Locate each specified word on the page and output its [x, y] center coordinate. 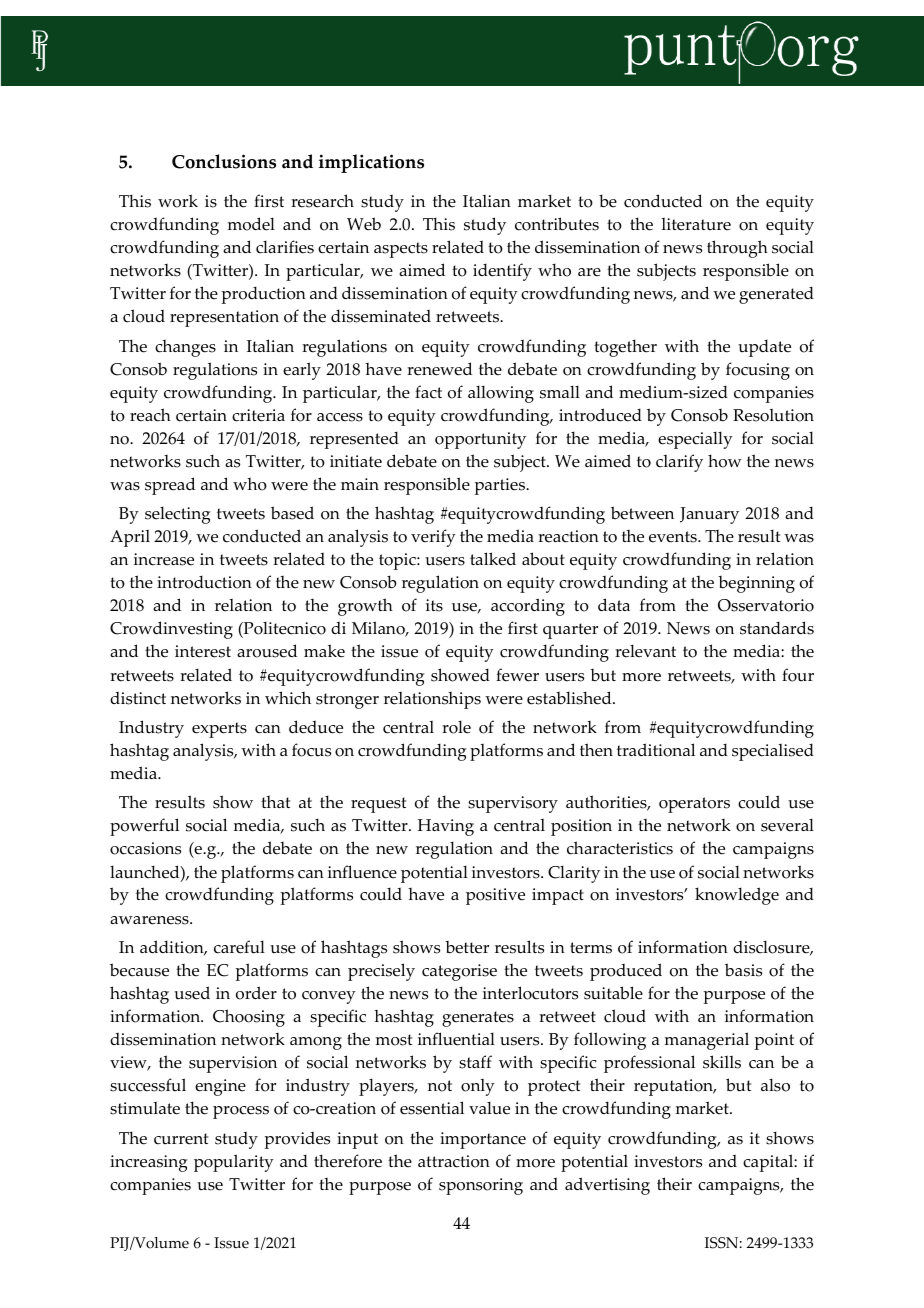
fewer [517, 675]
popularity [234, 1163]
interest [203, 651]
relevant [645, 651]
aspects [401, 250]
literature [696, 224]
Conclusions [224, 161]
